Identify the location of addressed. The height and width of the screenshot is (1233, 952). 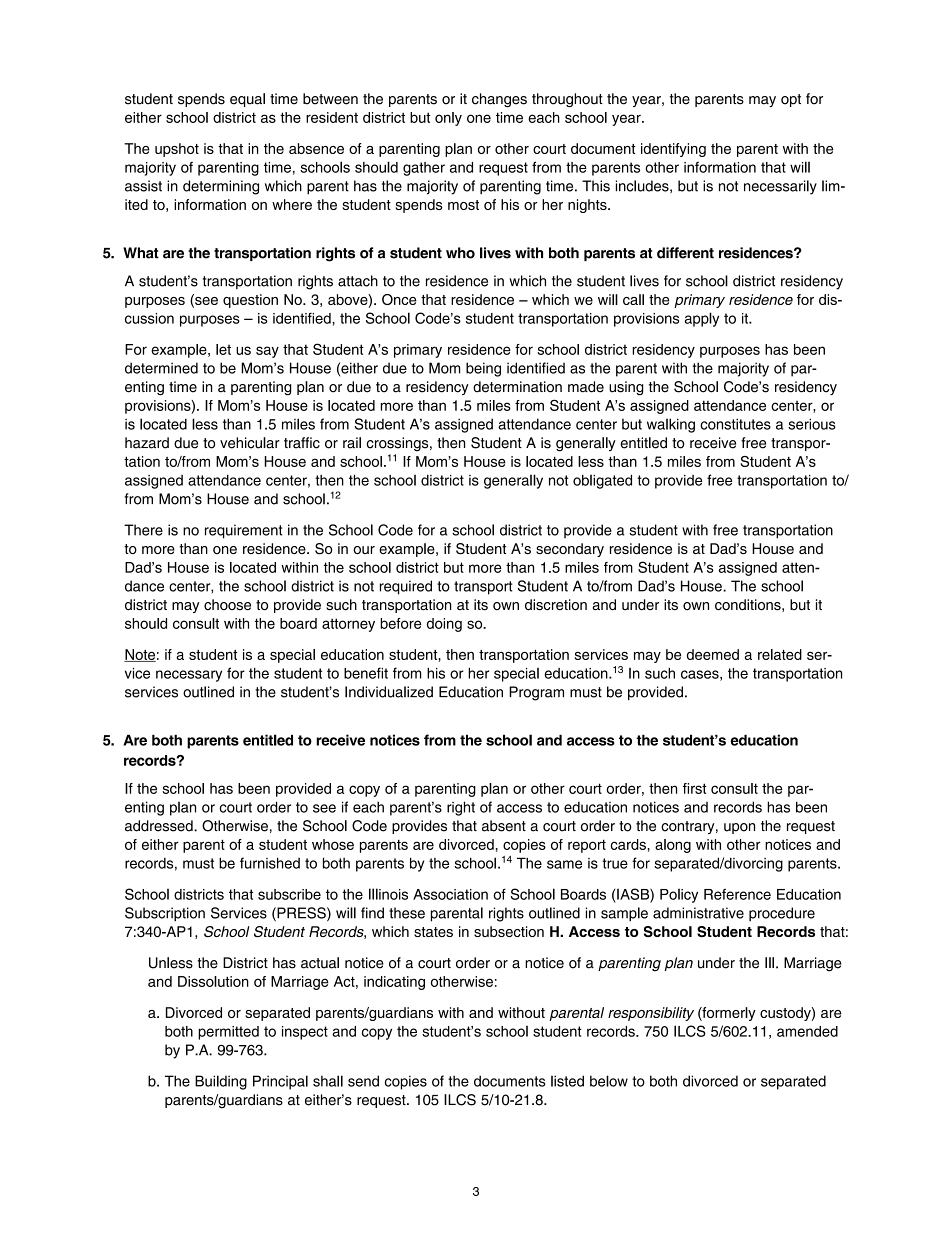
(160, 826).
